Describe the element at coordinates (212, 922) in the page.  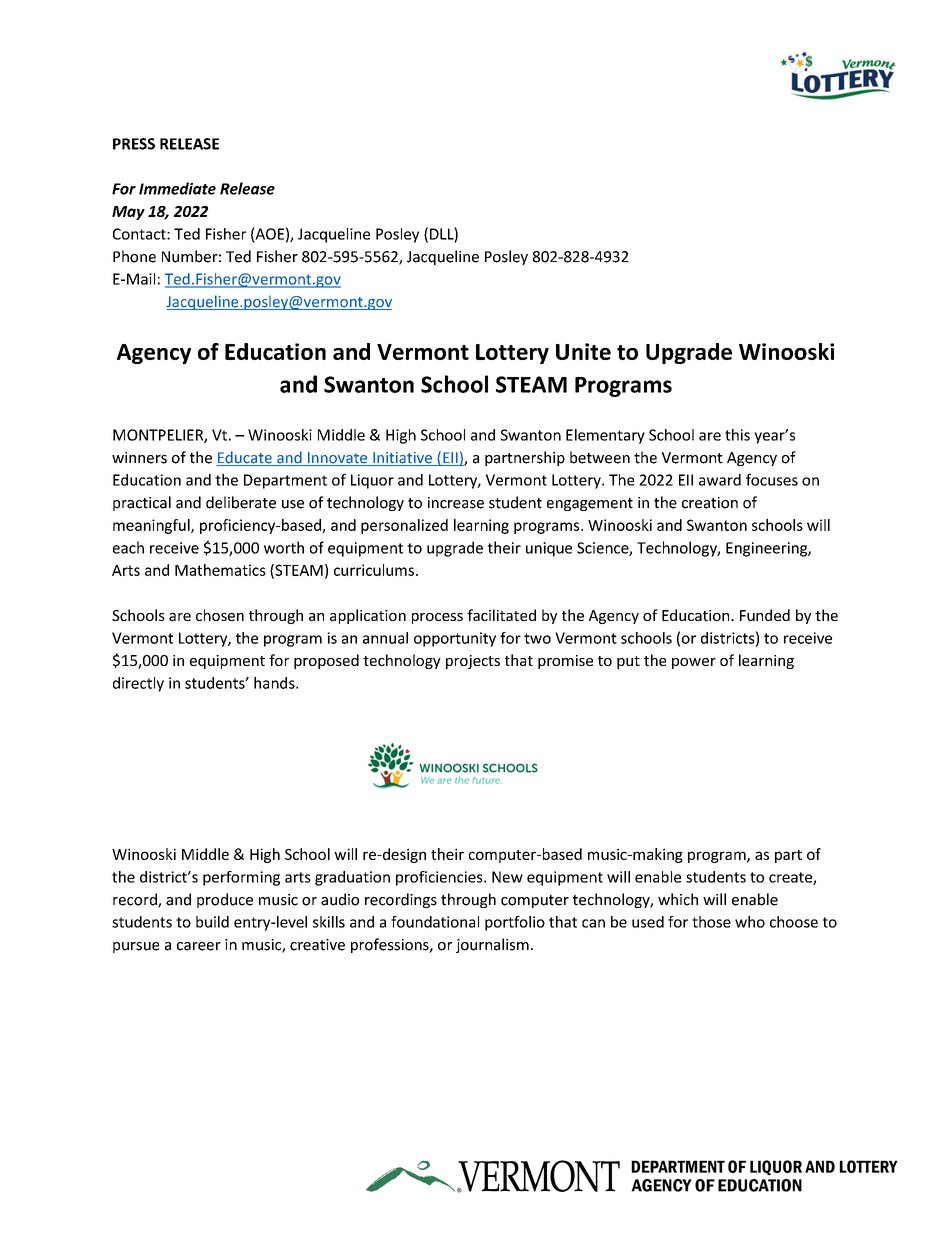
I see `build` at that location.
